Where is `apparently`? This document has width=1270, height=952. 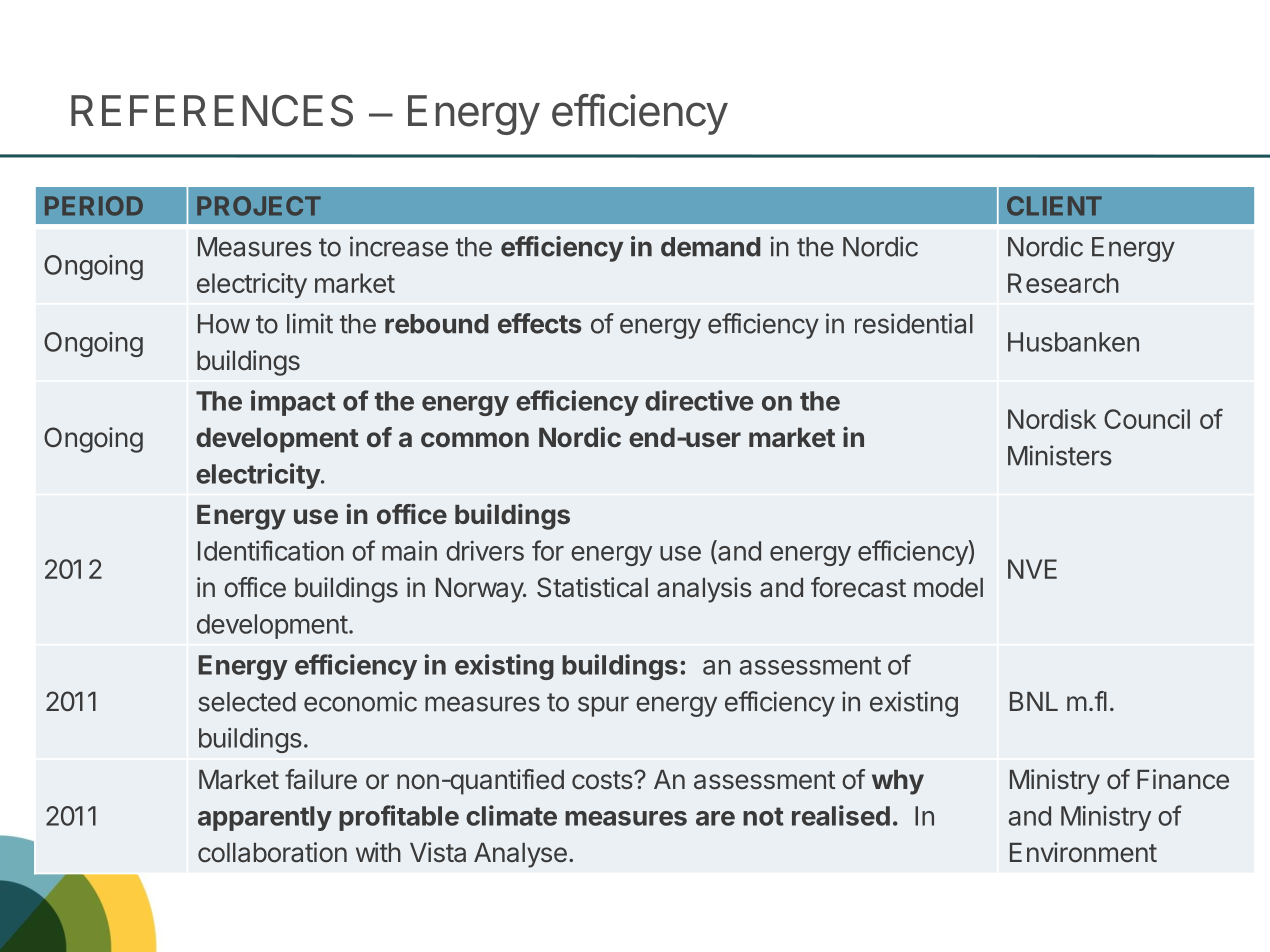
apparently is located at coordinates (265, 818).
